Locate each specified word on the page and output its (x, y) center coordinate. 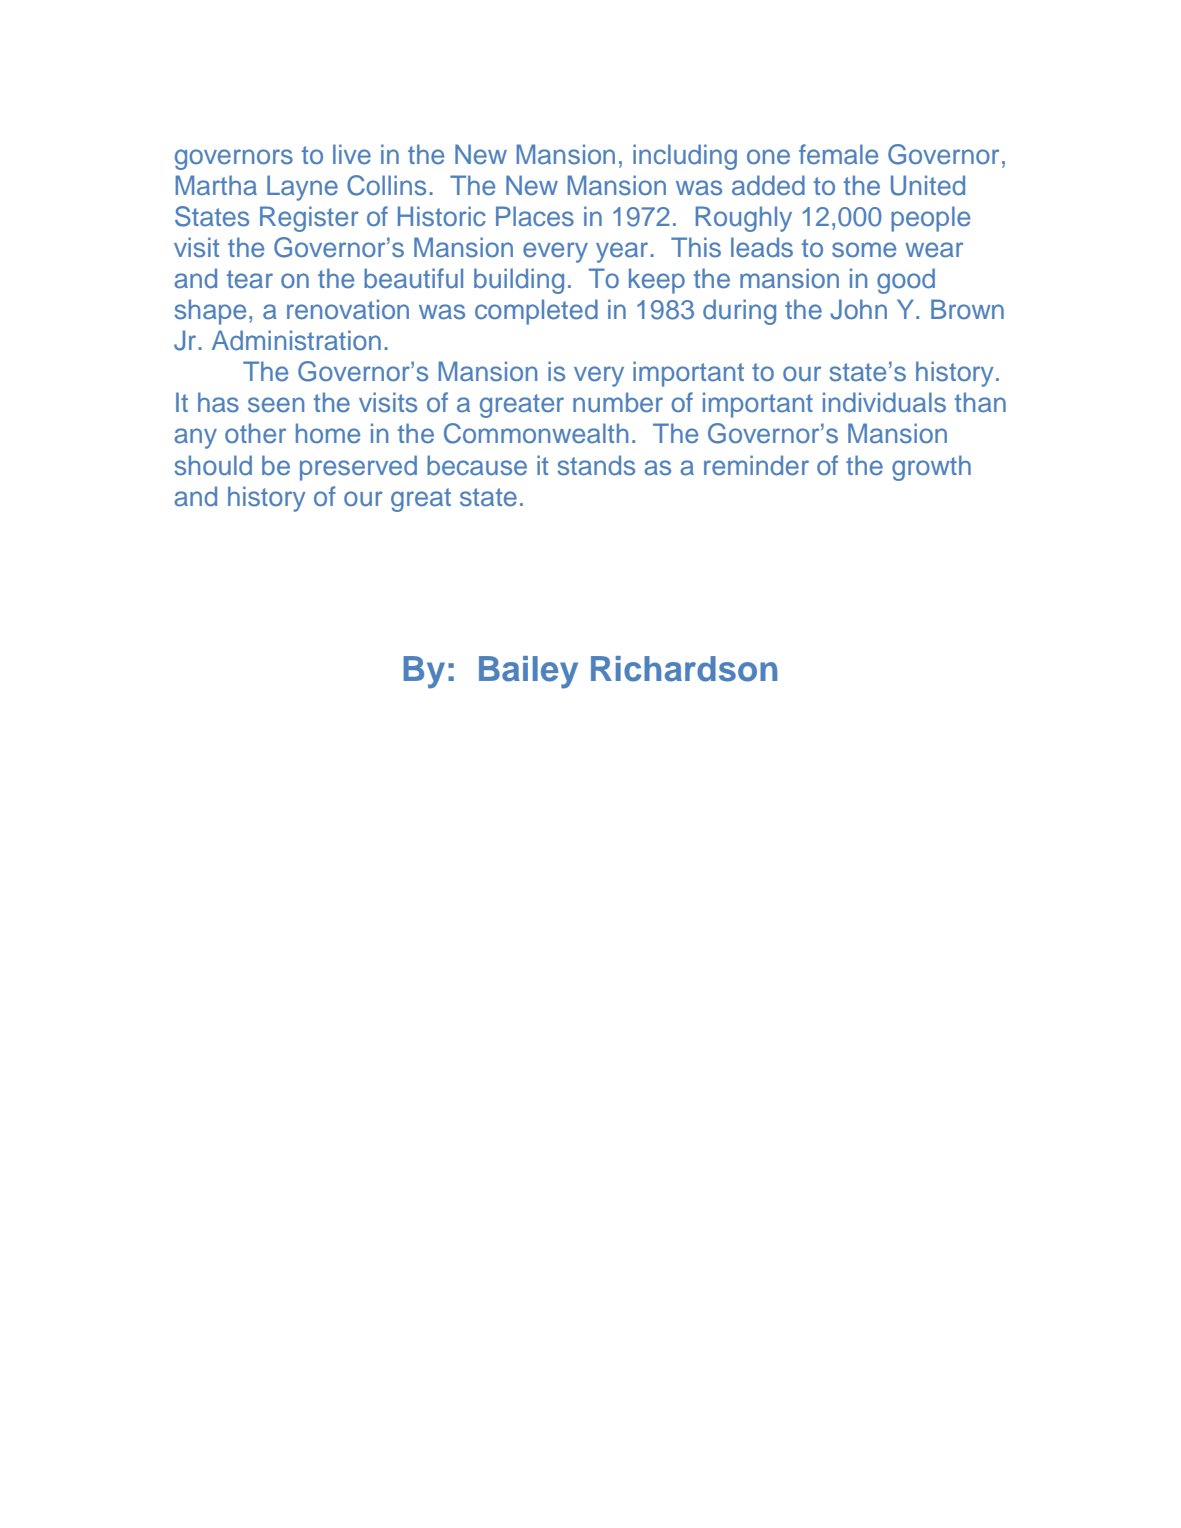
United (928, 185)
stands (596, 465)
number (618, 402)
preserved (358, 468)
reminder (756, 465)
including (685, 157)
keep (657, 281)
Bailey (528, 672)
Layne (302, 188)
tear (250, 279)
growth (931, 468)
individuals (884, 402)
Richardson (684, 669)
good (906, 281)
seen (276, 405)
